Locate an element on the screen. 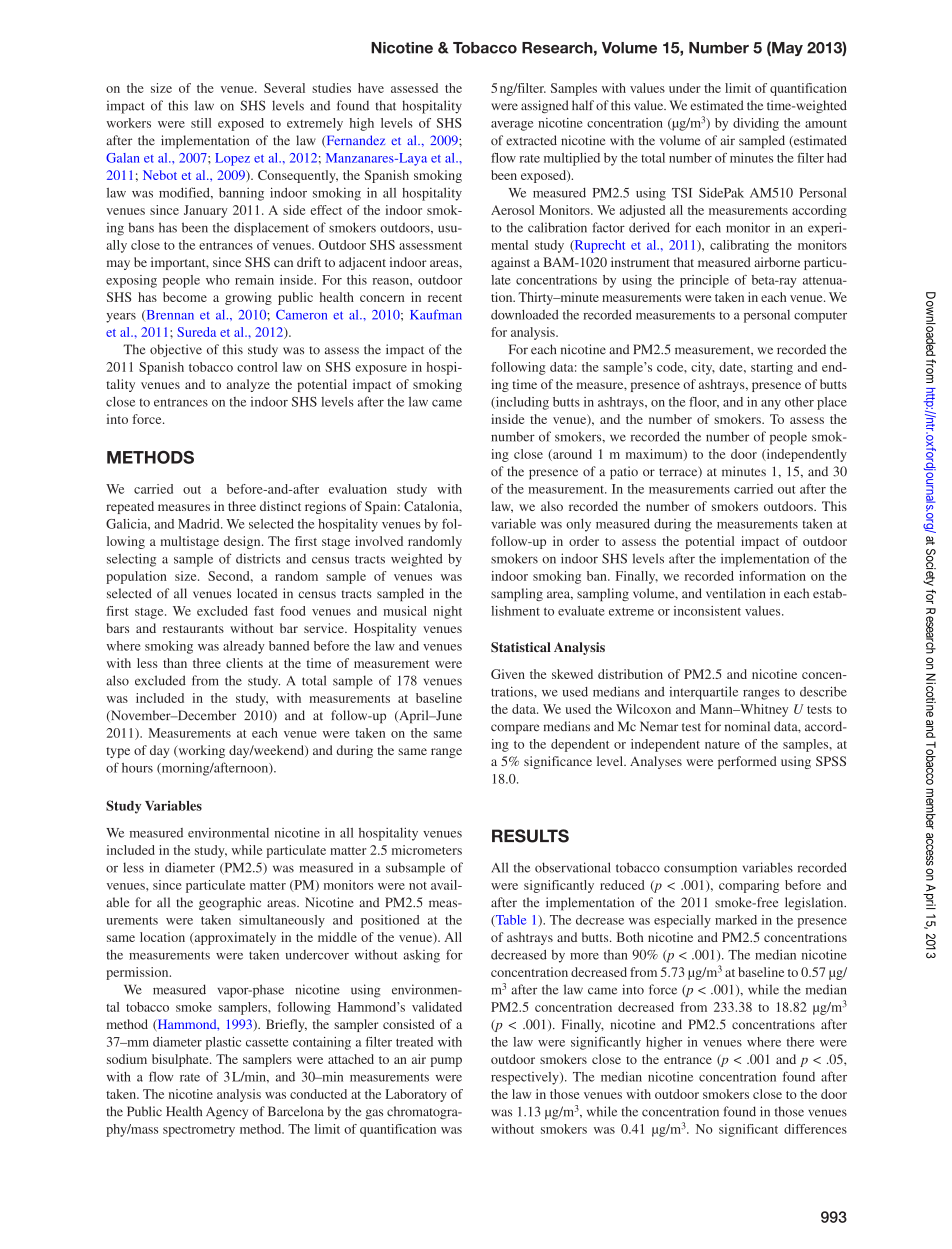  any is located at coordinates (771, 405).
